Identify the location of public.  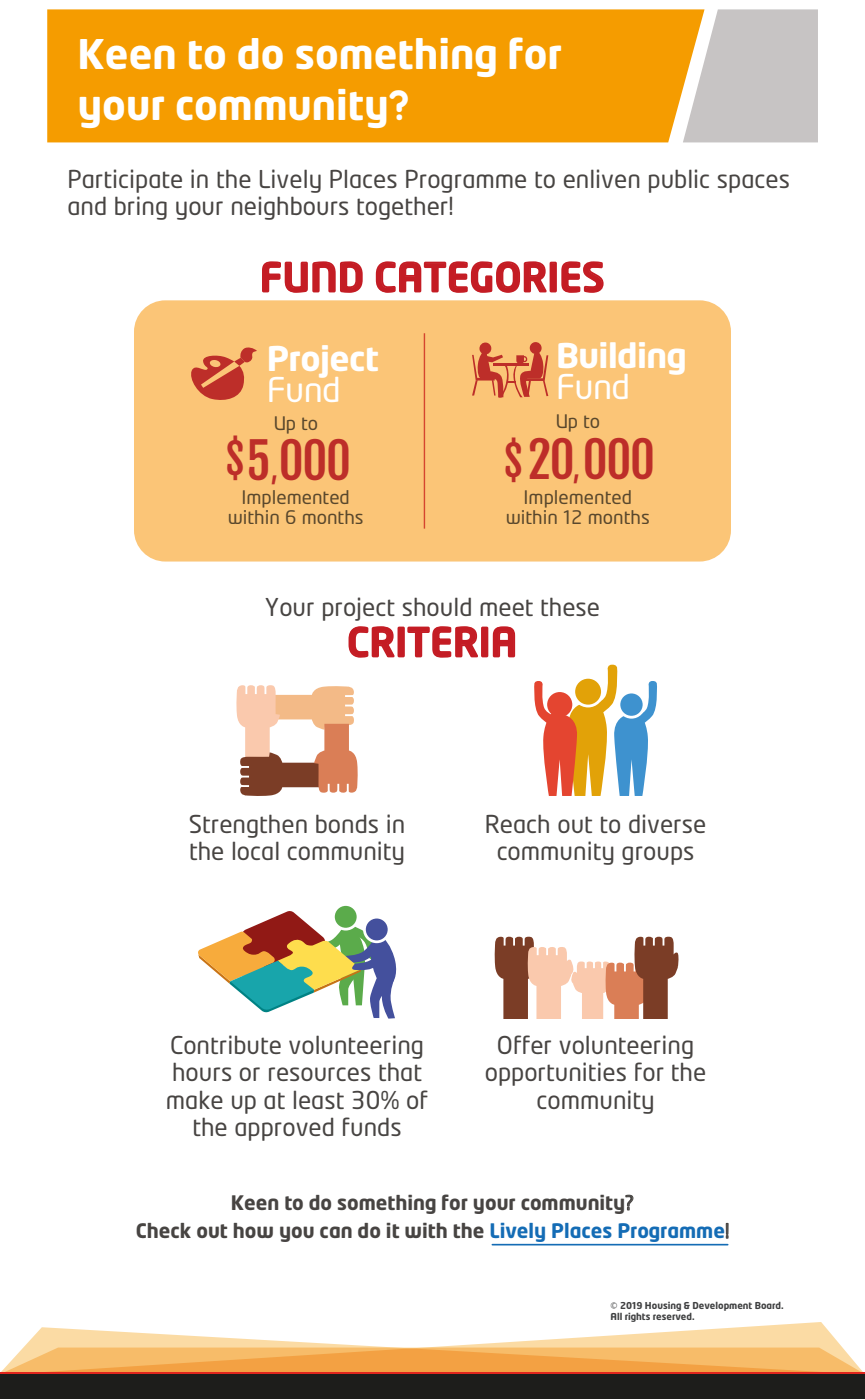
(679, 181).
